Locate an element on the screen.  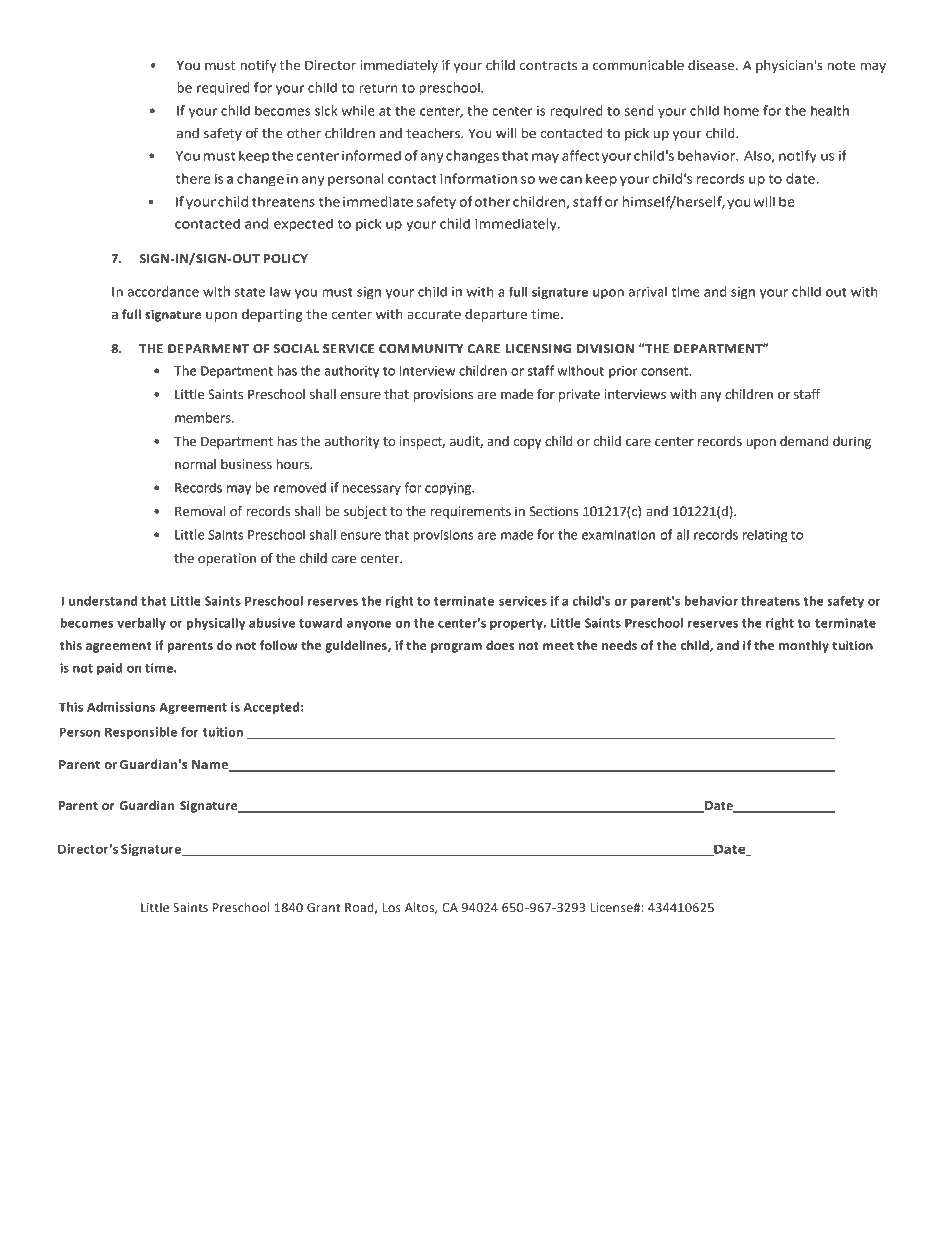
monthly is located at coordinates (804, 646).
